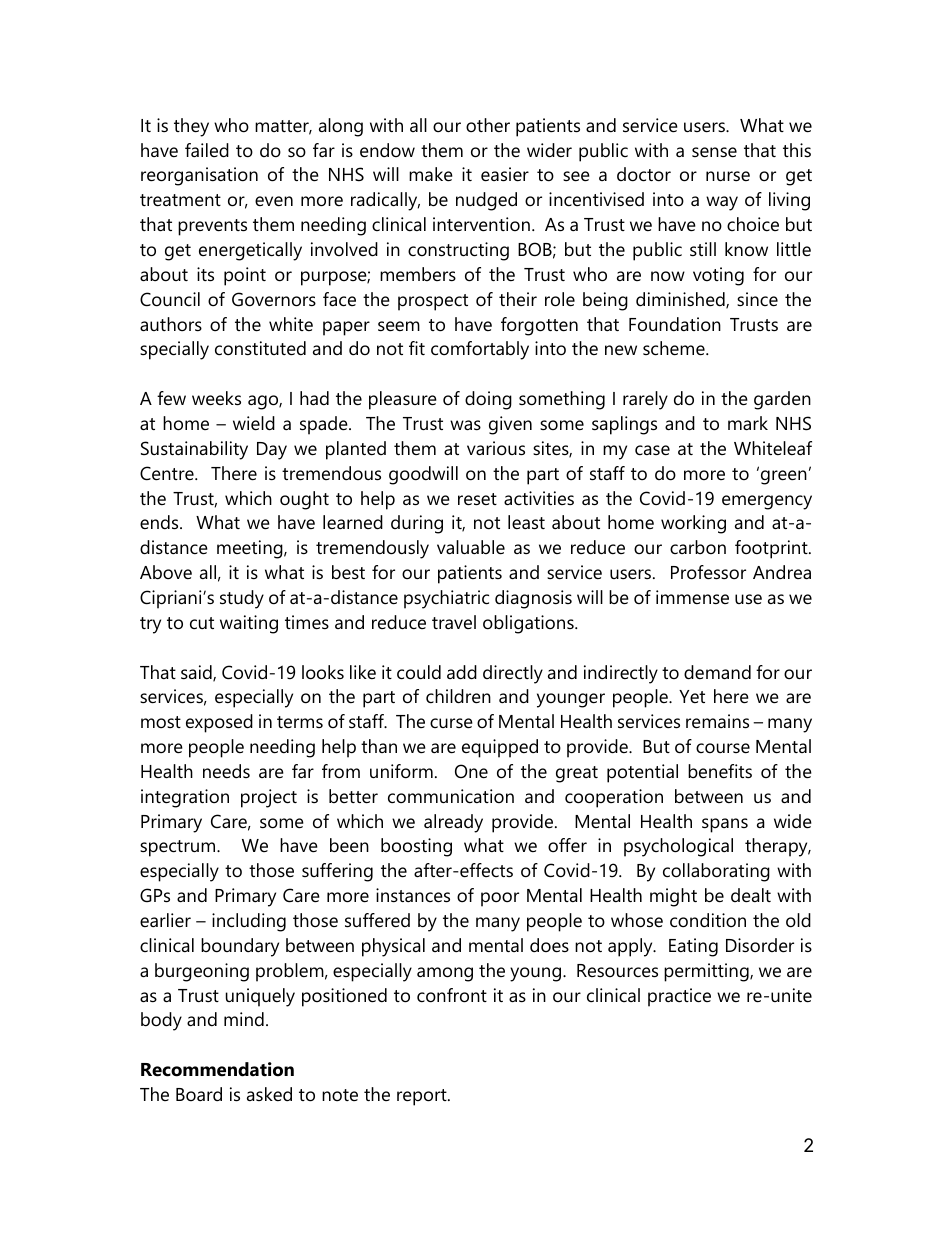 This image has height=1233, width=952. I want to click on study, so click(242, 599).
